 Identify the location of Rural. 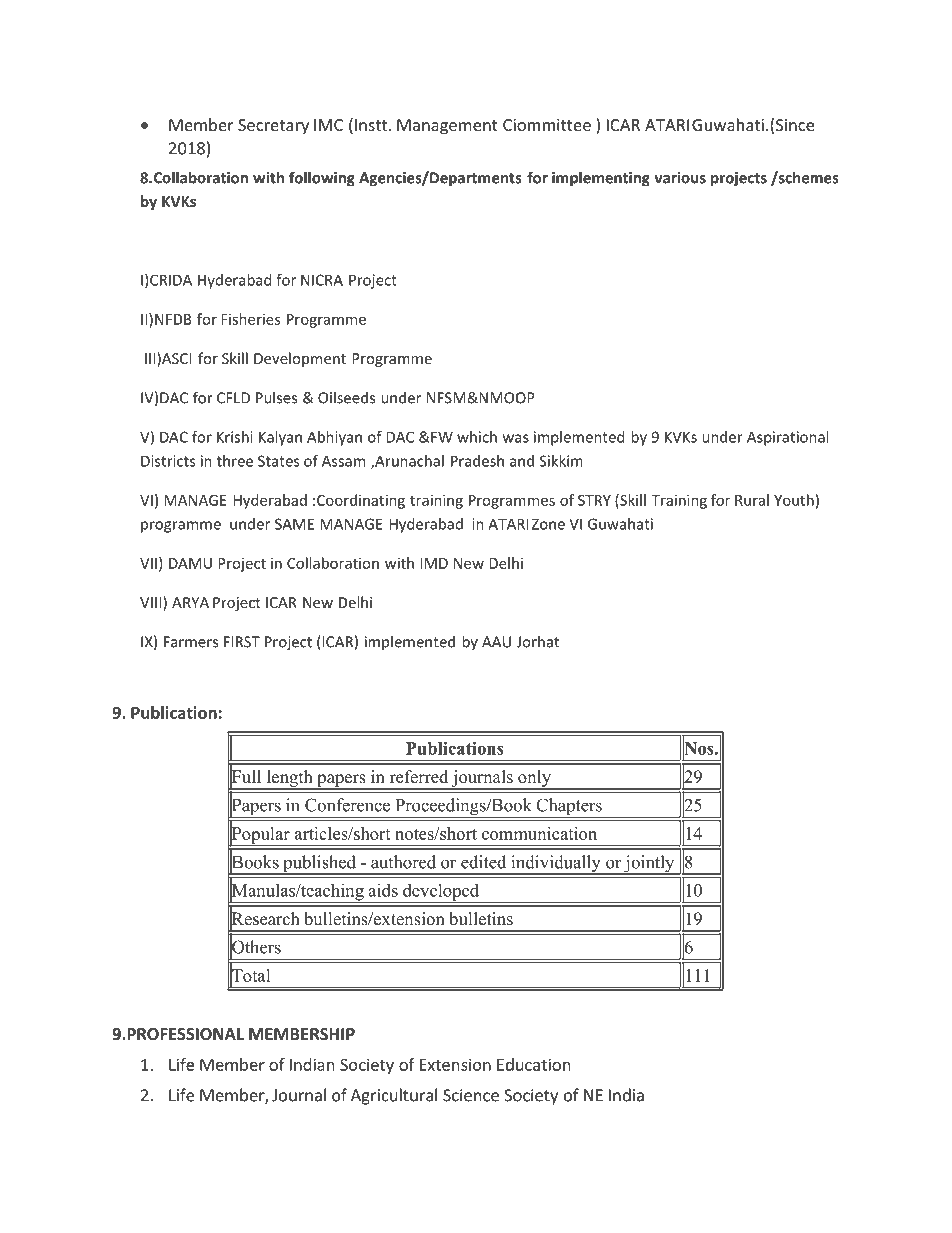
(752, 500).
